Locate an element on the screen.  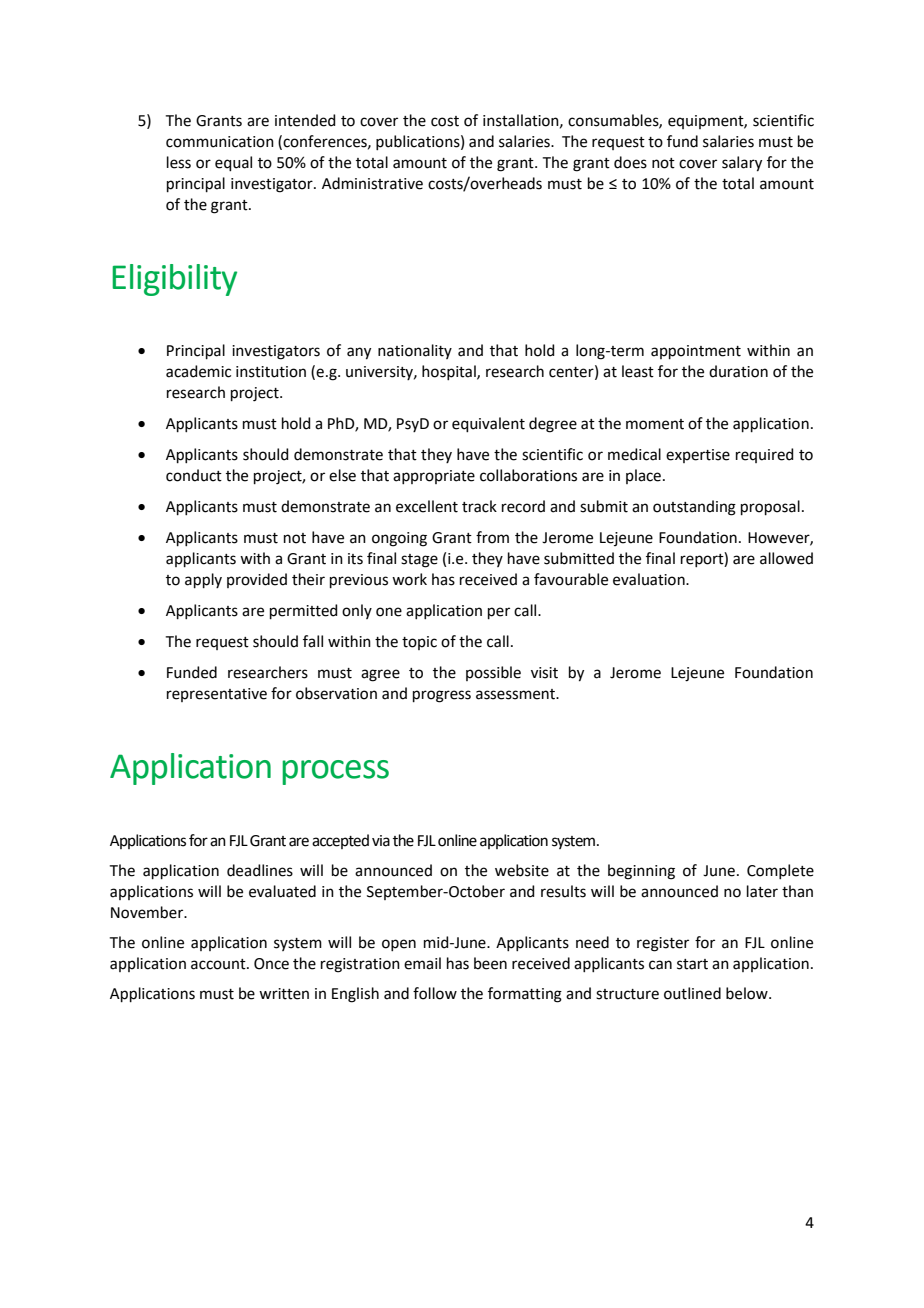
communication is located at coordinates (220, 142).
